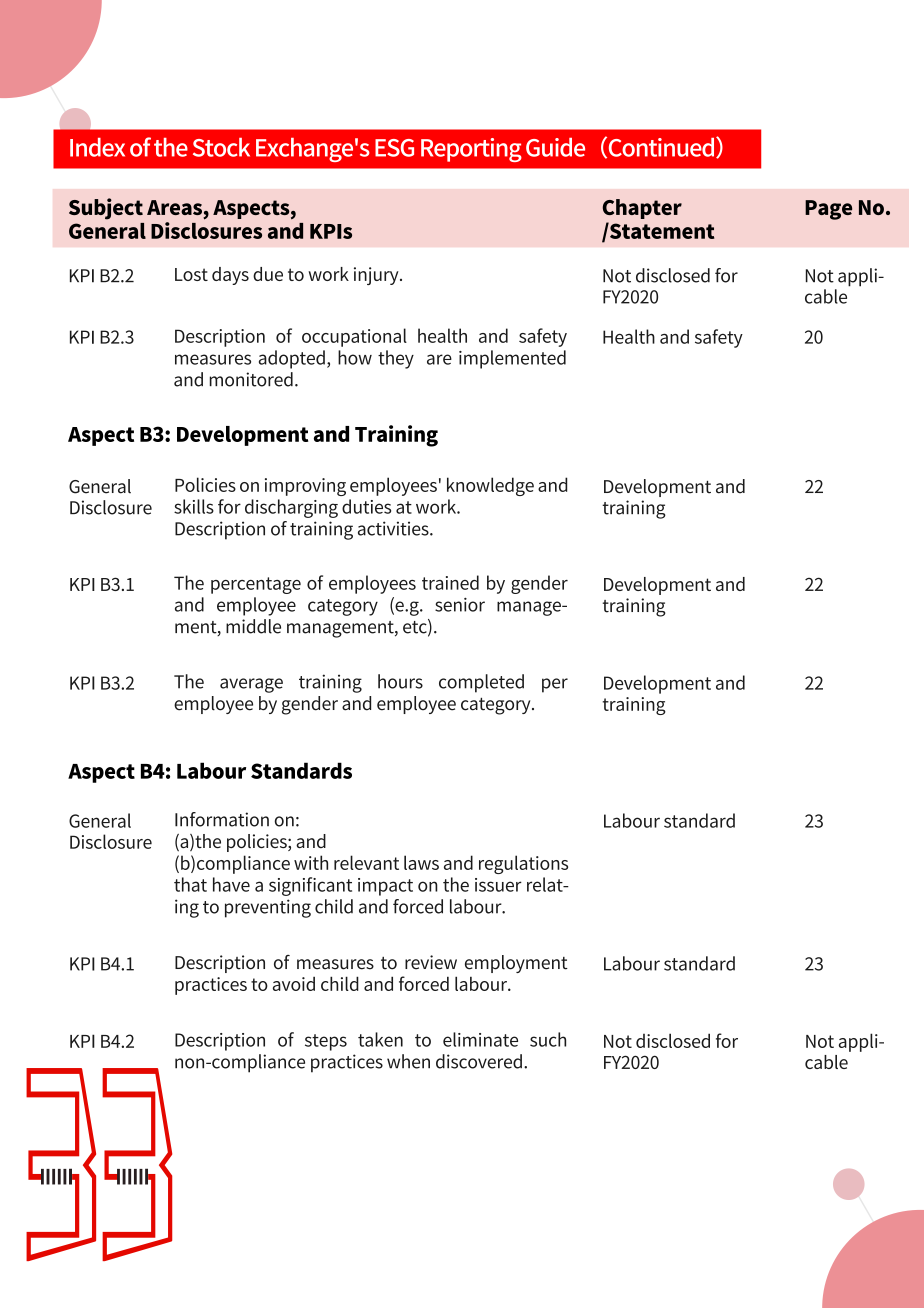 Image resolution: width=924 pixels, height=1308 pixels. I want to click on Page, so click(828, 210).
